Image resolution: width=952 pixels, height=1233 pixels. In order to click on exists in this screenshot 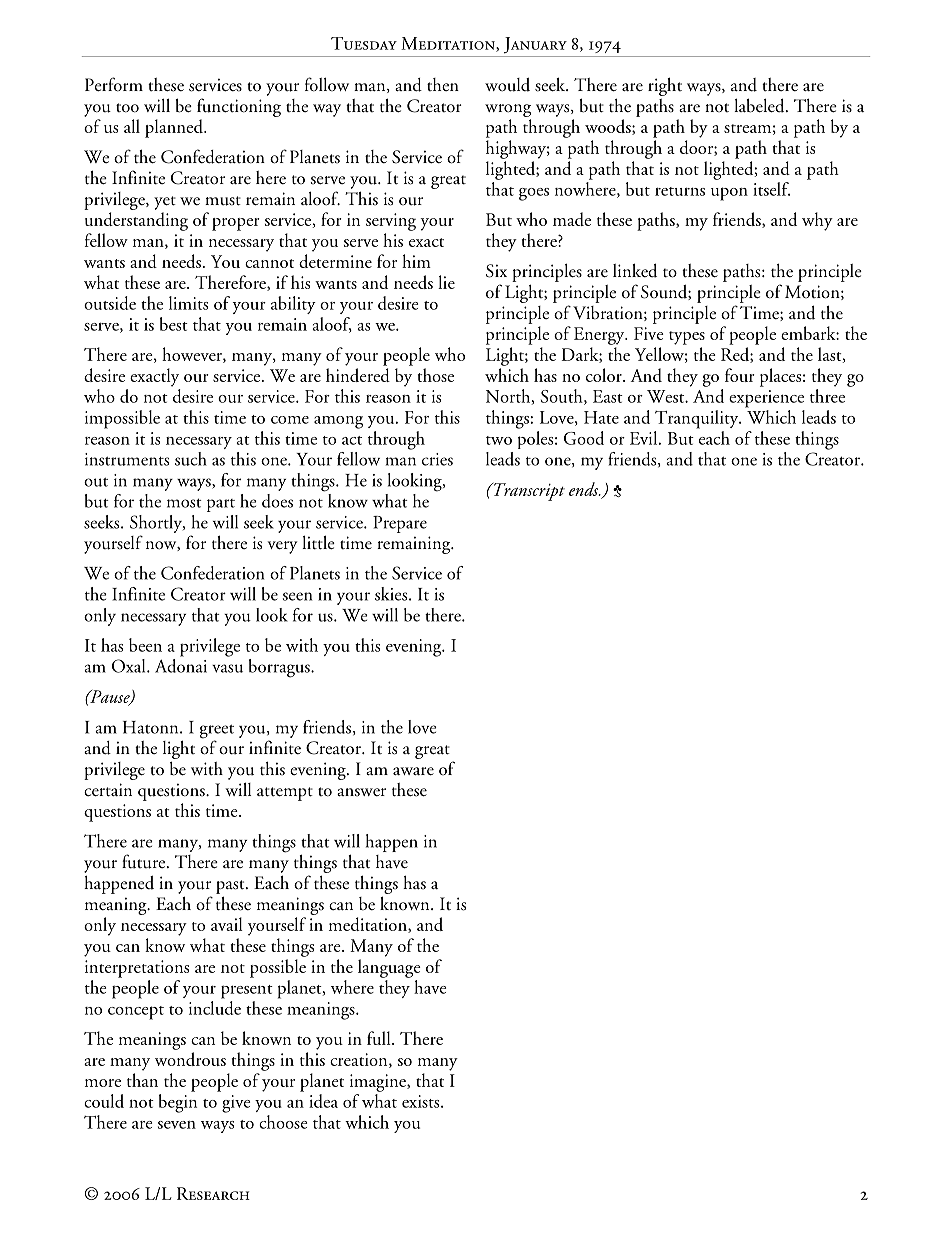, I will do `click(422, 1101)`.
